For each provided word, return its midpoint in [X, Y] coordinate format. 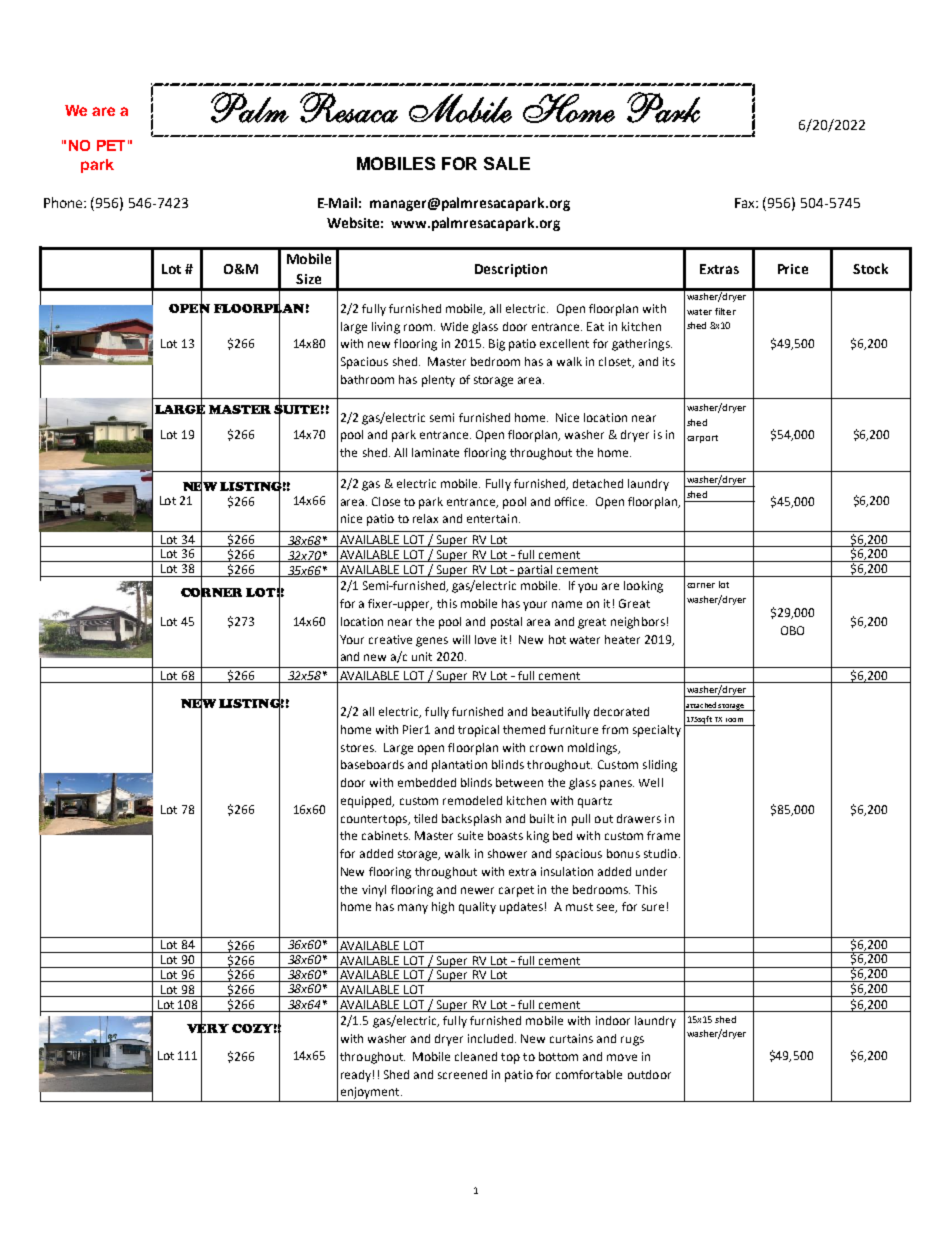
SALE [507, 163]
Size [308, 279]
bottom [558, 1056]
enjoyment [371, 1093]
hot [557, 639]
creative [390, 639]
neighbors [638, 623]
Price [793, 269]
